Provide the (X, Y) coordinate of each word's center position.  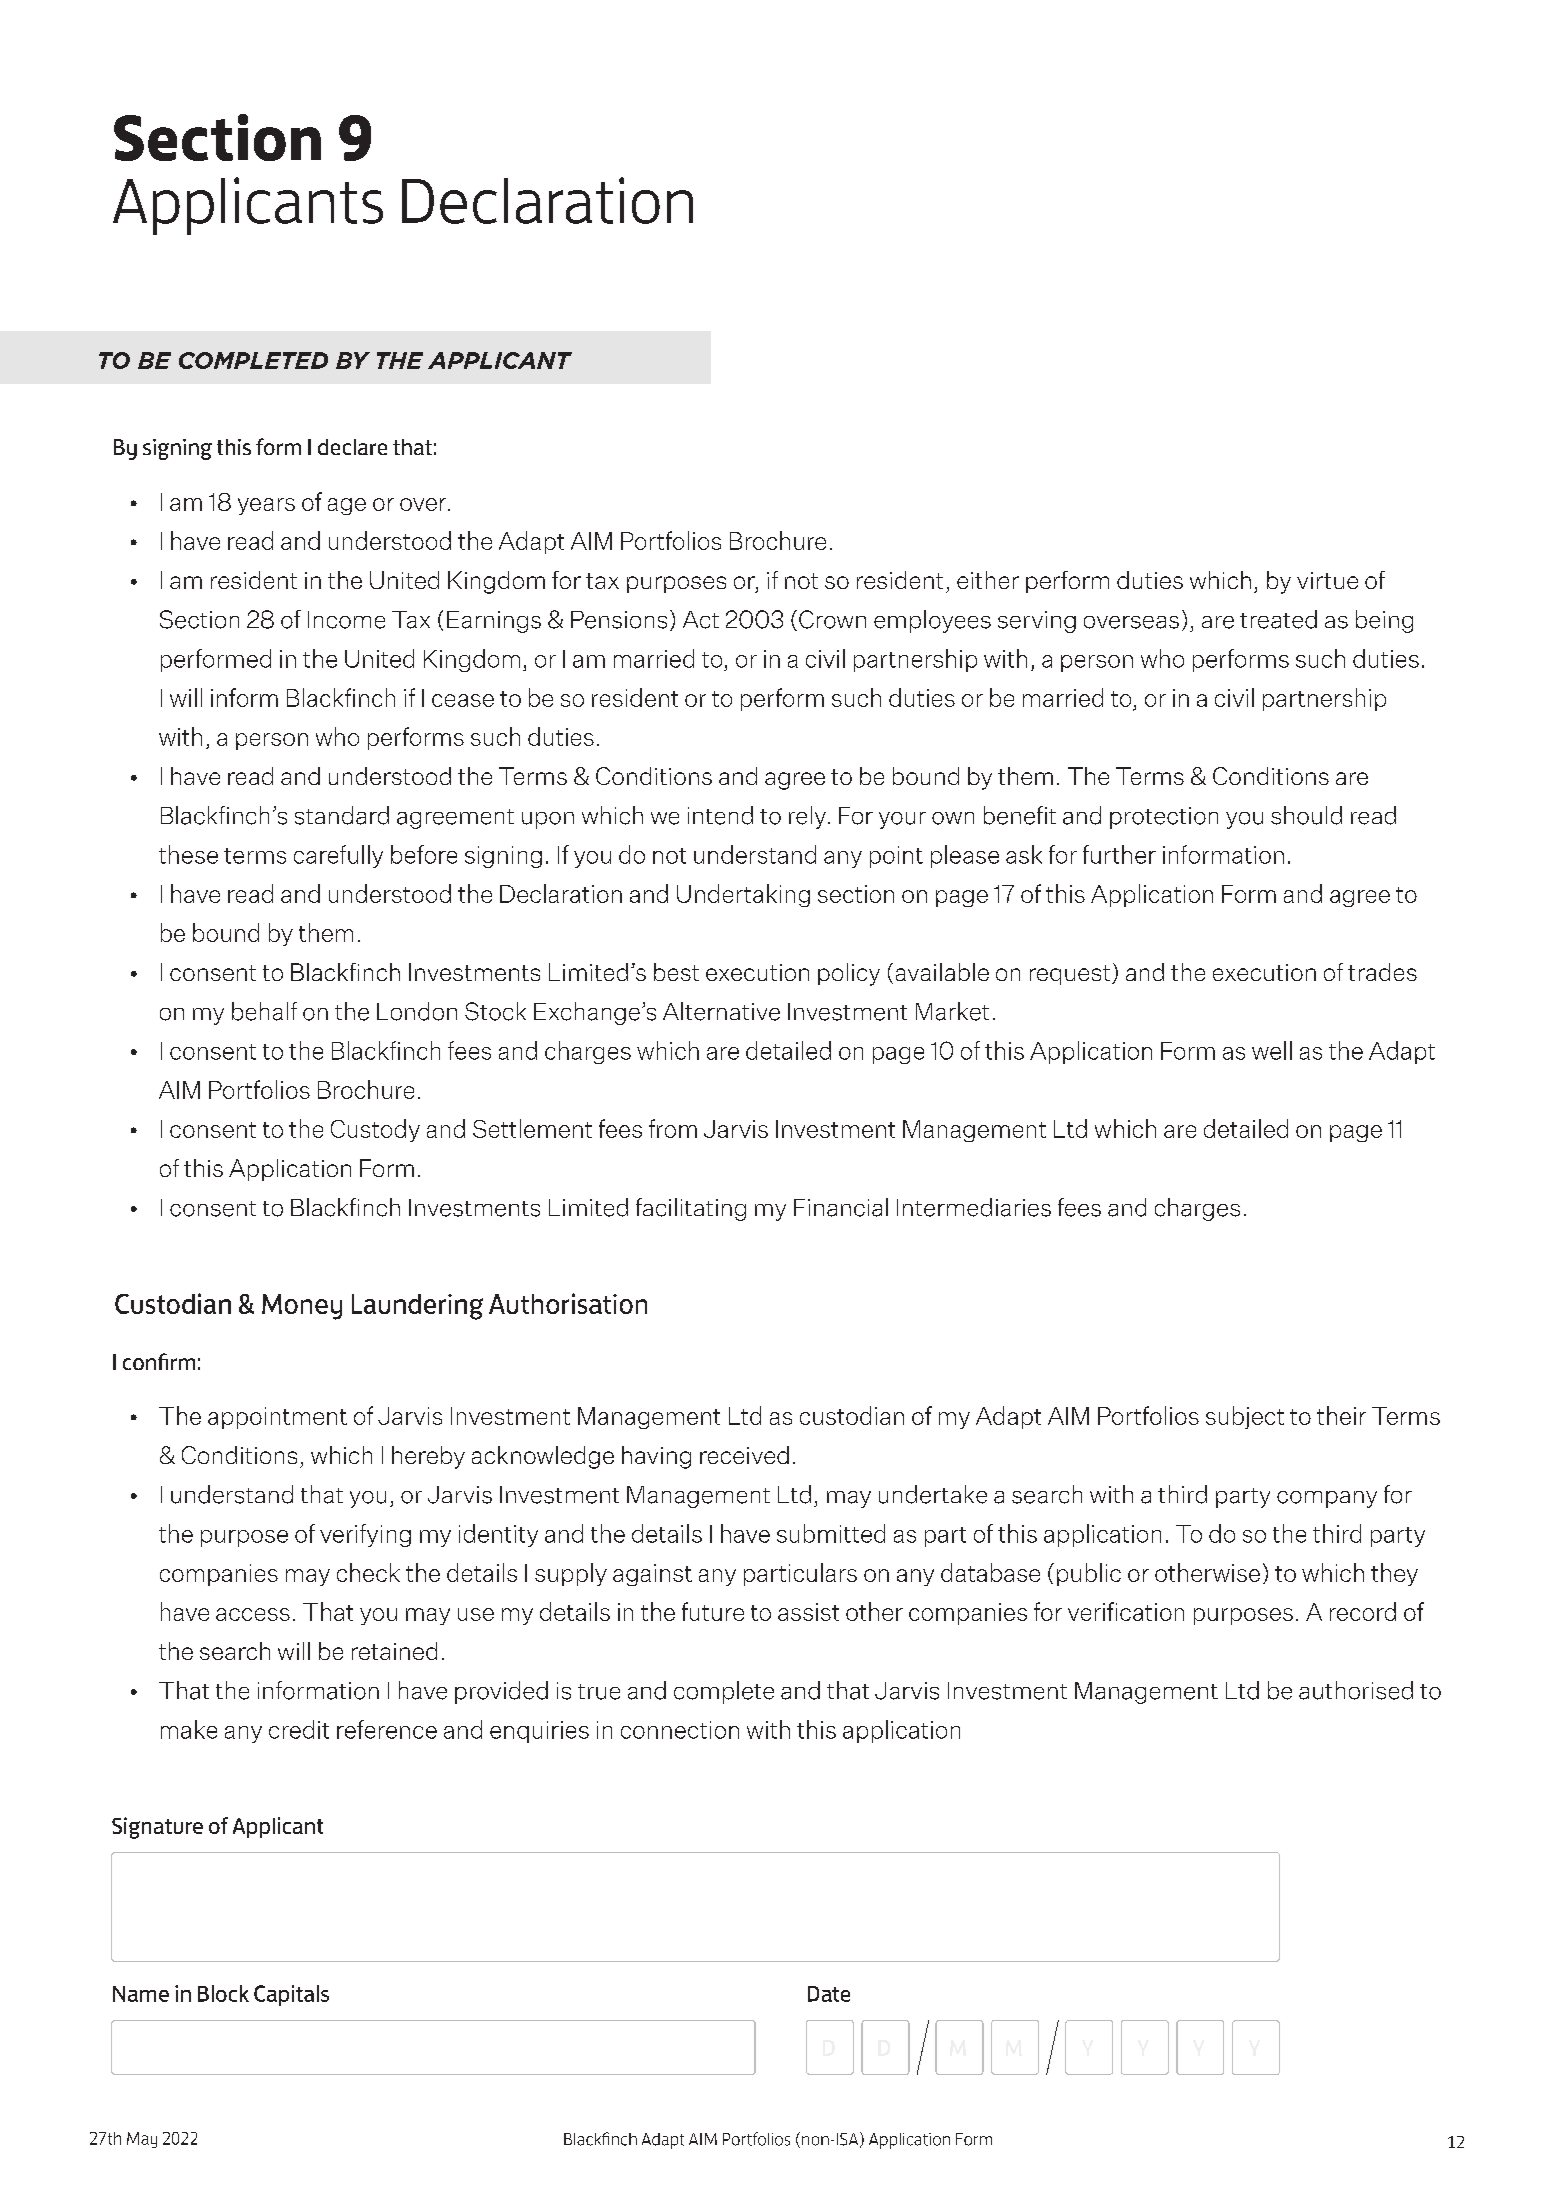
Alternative (721, 1011)
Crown (832, 619)
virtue (1327, 580)
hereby (428, 1457)
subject (1245, 1417)
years (266, 506)
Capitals (291, 1995)
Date (829, 1994)
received (744, 1455)
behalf (264, 1011)
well (1272, 1050)
